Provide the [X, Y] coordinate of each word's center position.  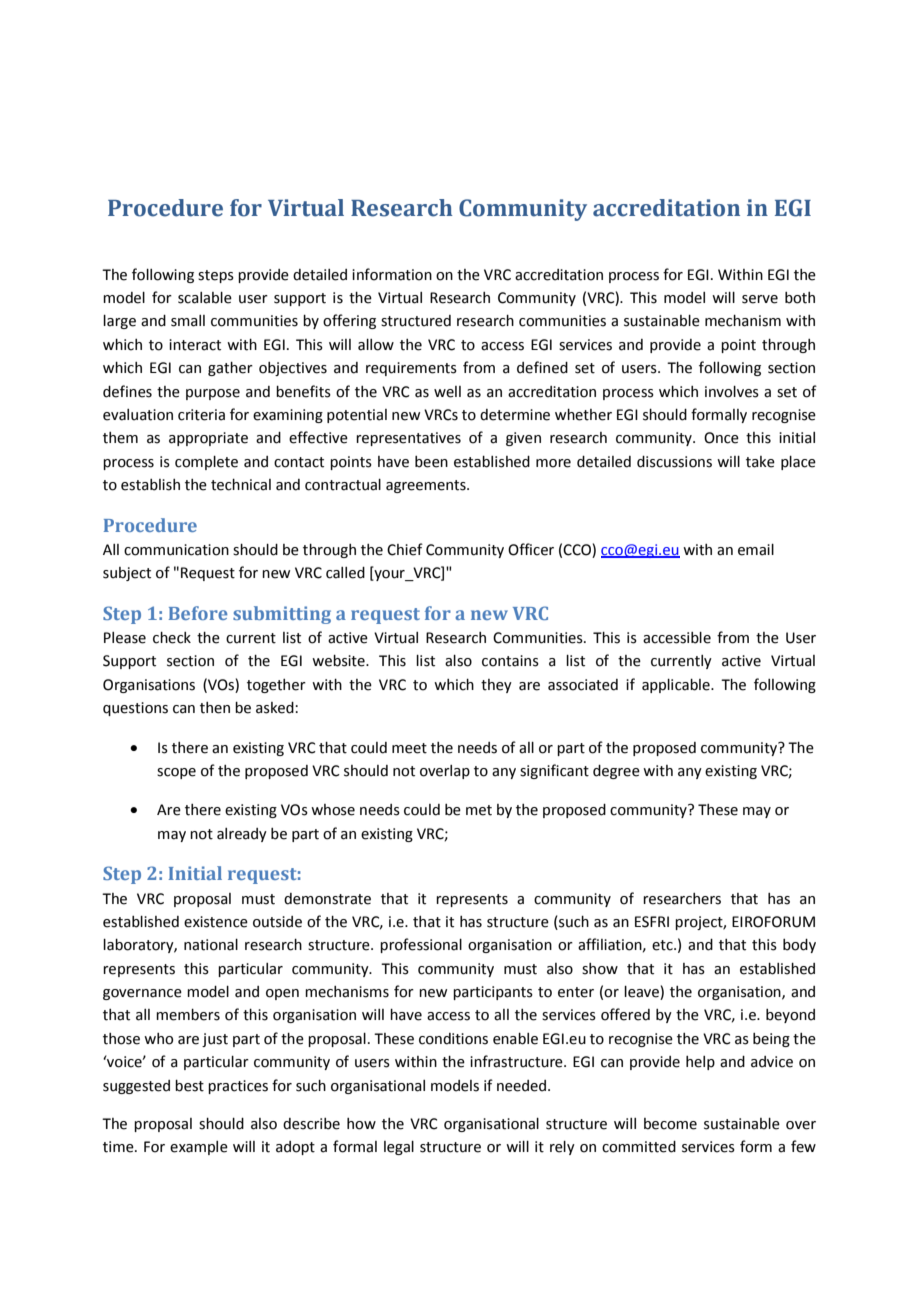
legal [399, 1148]
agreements [427, 486]
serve [760, 299]
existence [216, 922]
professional [421, 945]
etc [663, 945]
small [188, 321]
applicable [677, 686]
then [215, 708]
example [199, 1148]
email [756, 550]
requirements [411, 369]
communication [176, 550]
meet [409, 748]
